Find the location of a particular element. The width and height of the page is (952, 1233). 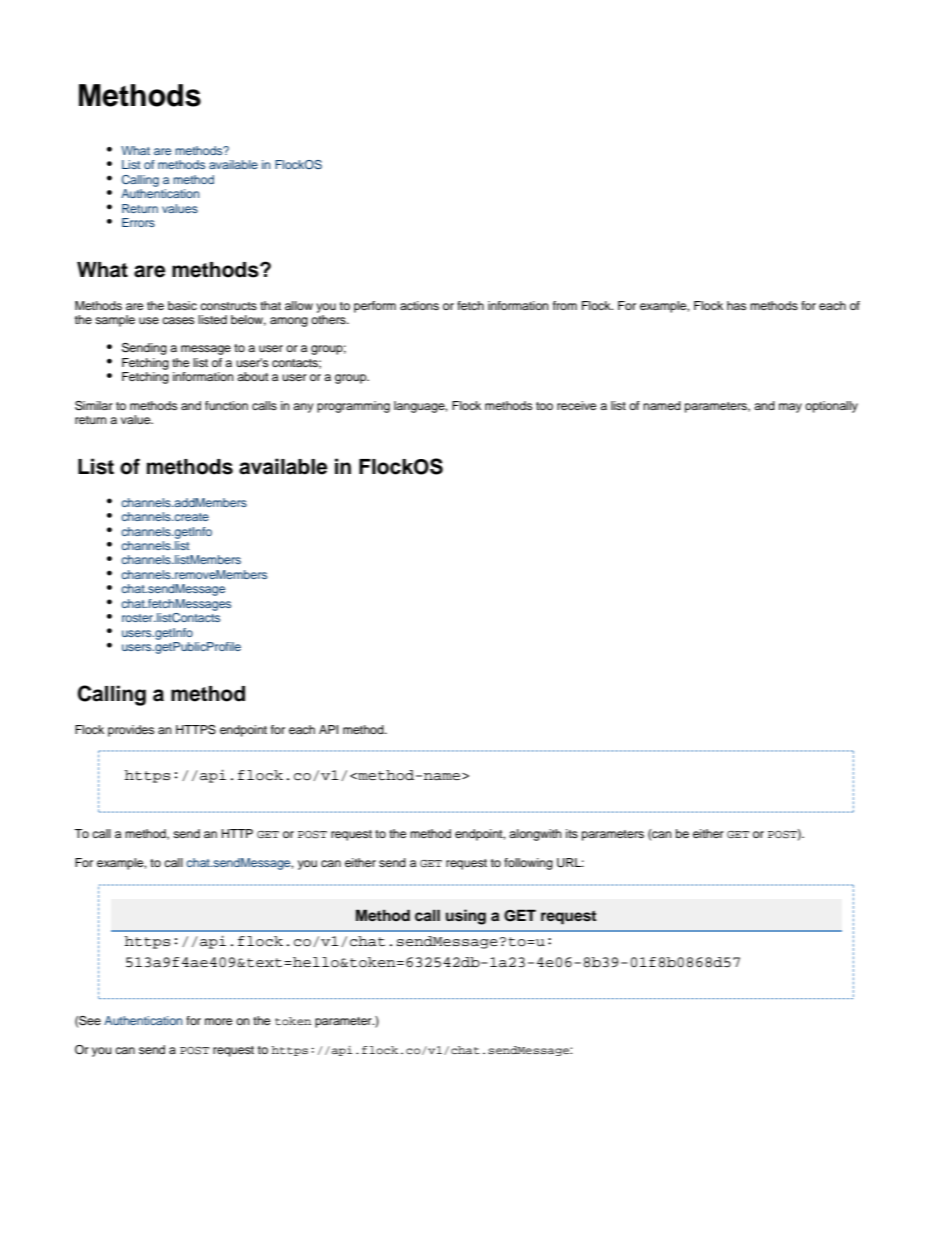

Errors is located at coordinates (138, 222).
